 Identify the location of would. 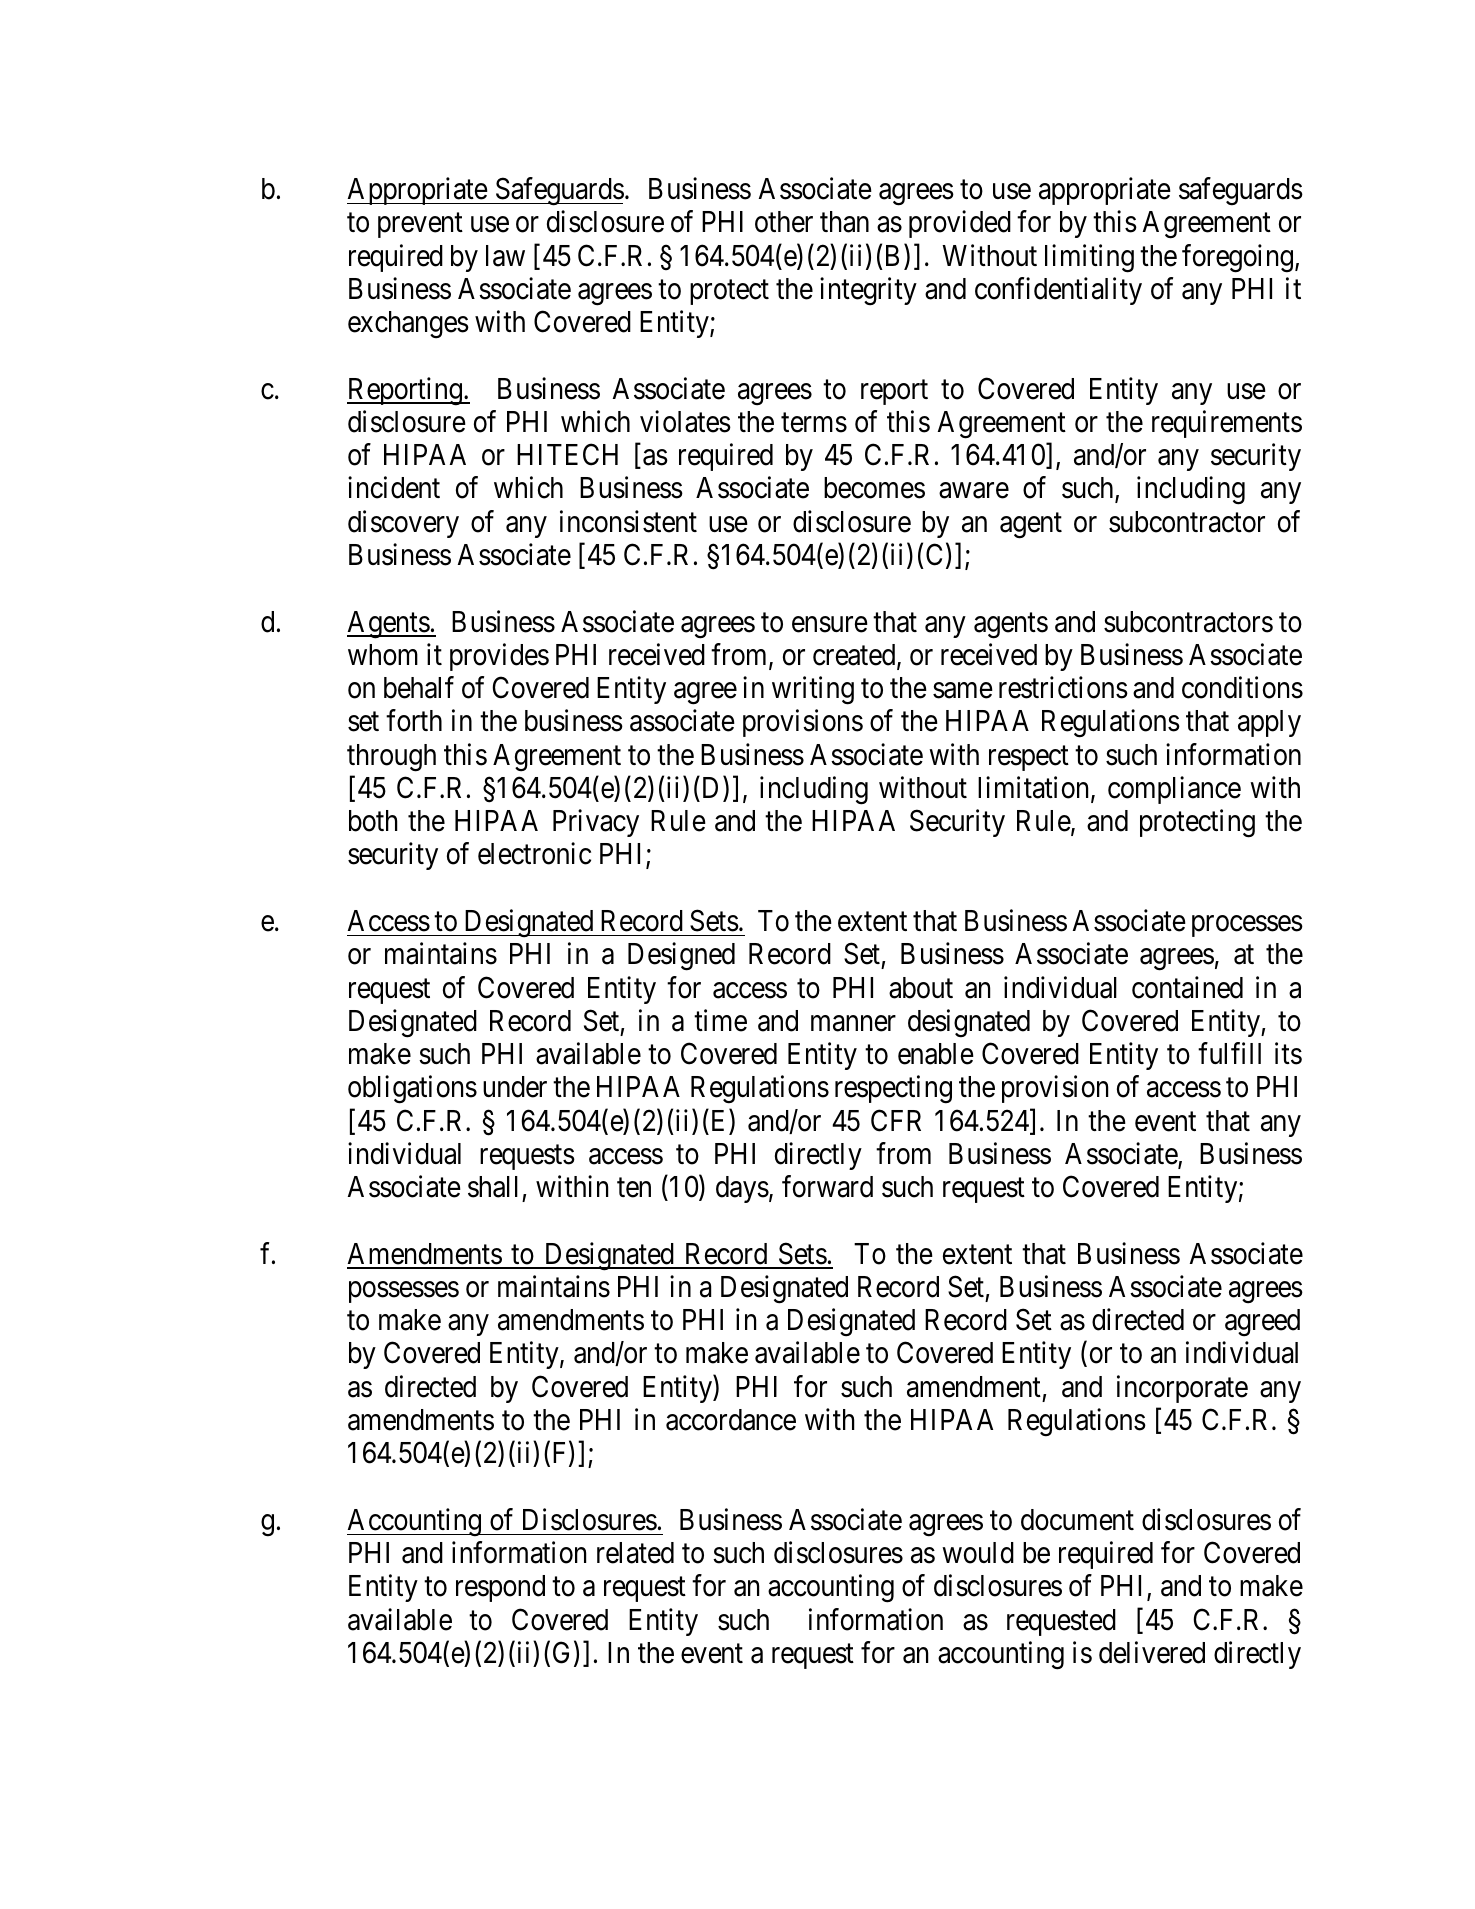
(978, 1553).
